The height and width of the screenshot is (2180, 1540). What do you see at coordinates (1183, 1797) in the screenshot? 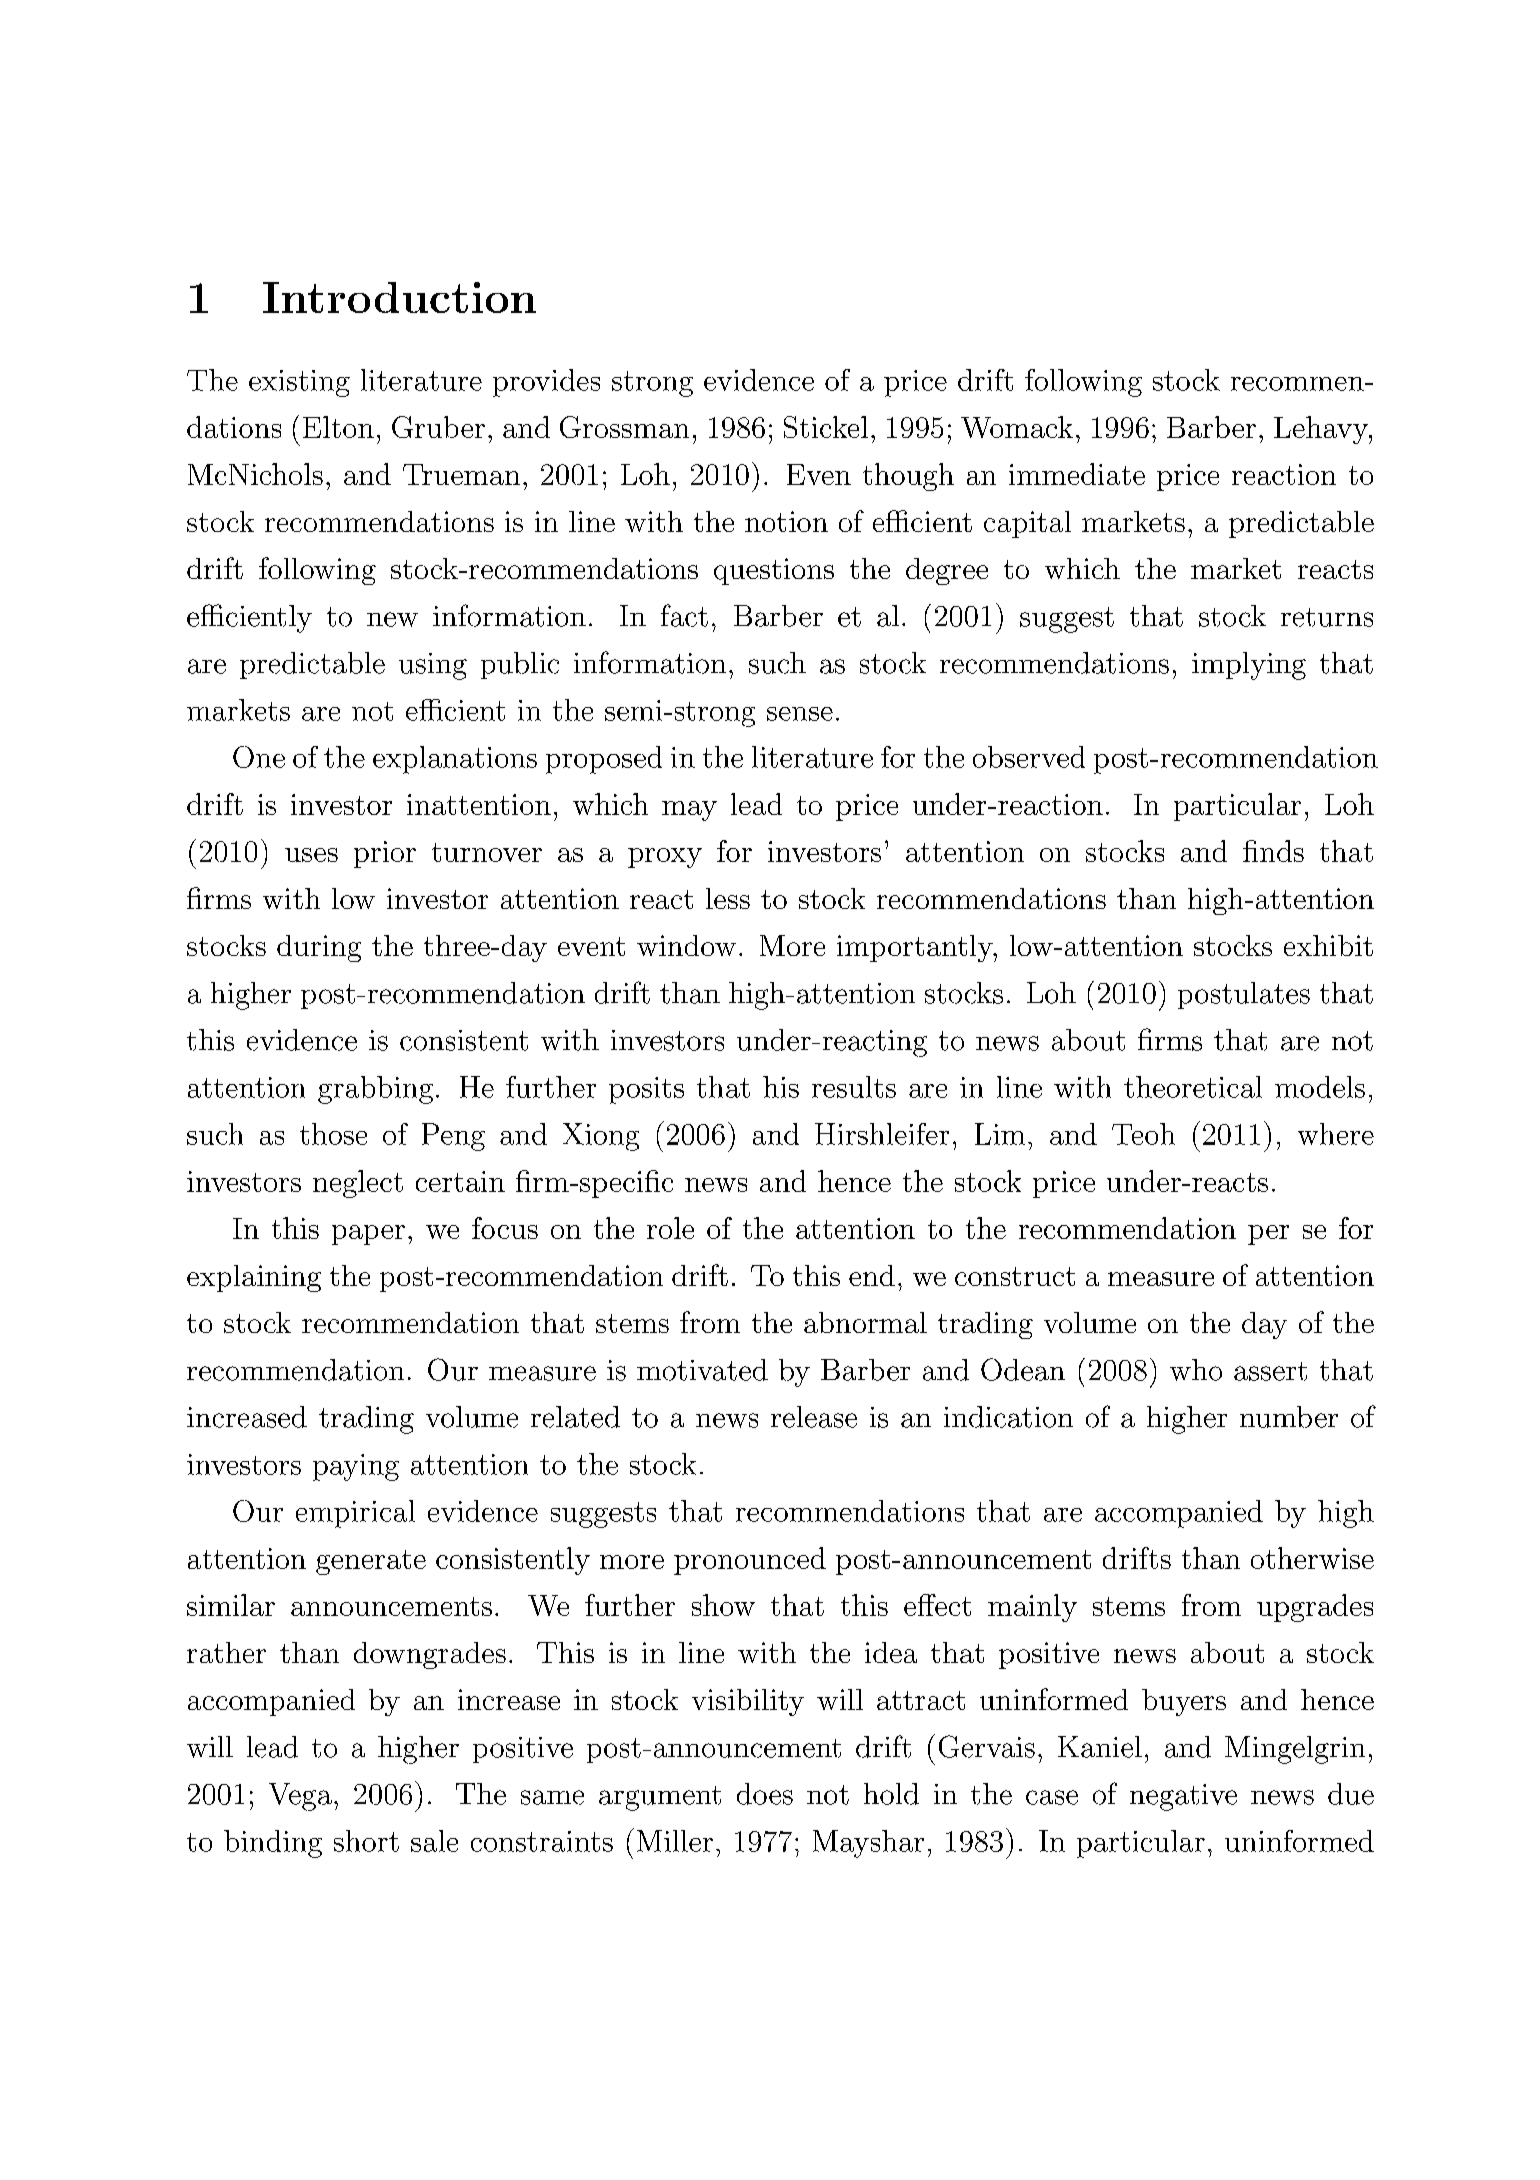
I see `negative` at bounding box center [1183, 1797].
